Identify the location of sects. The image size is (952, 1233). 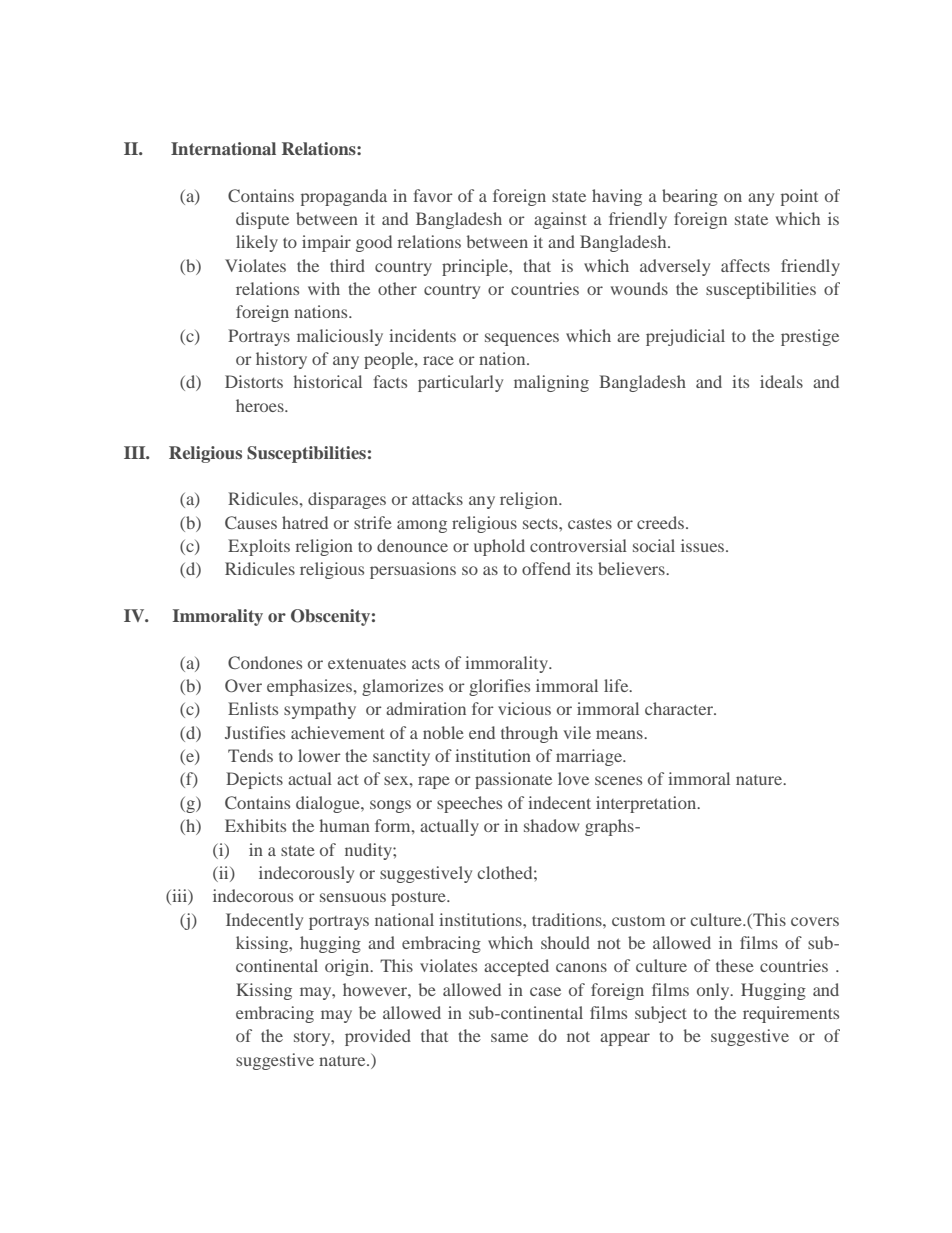
(541, 523).
